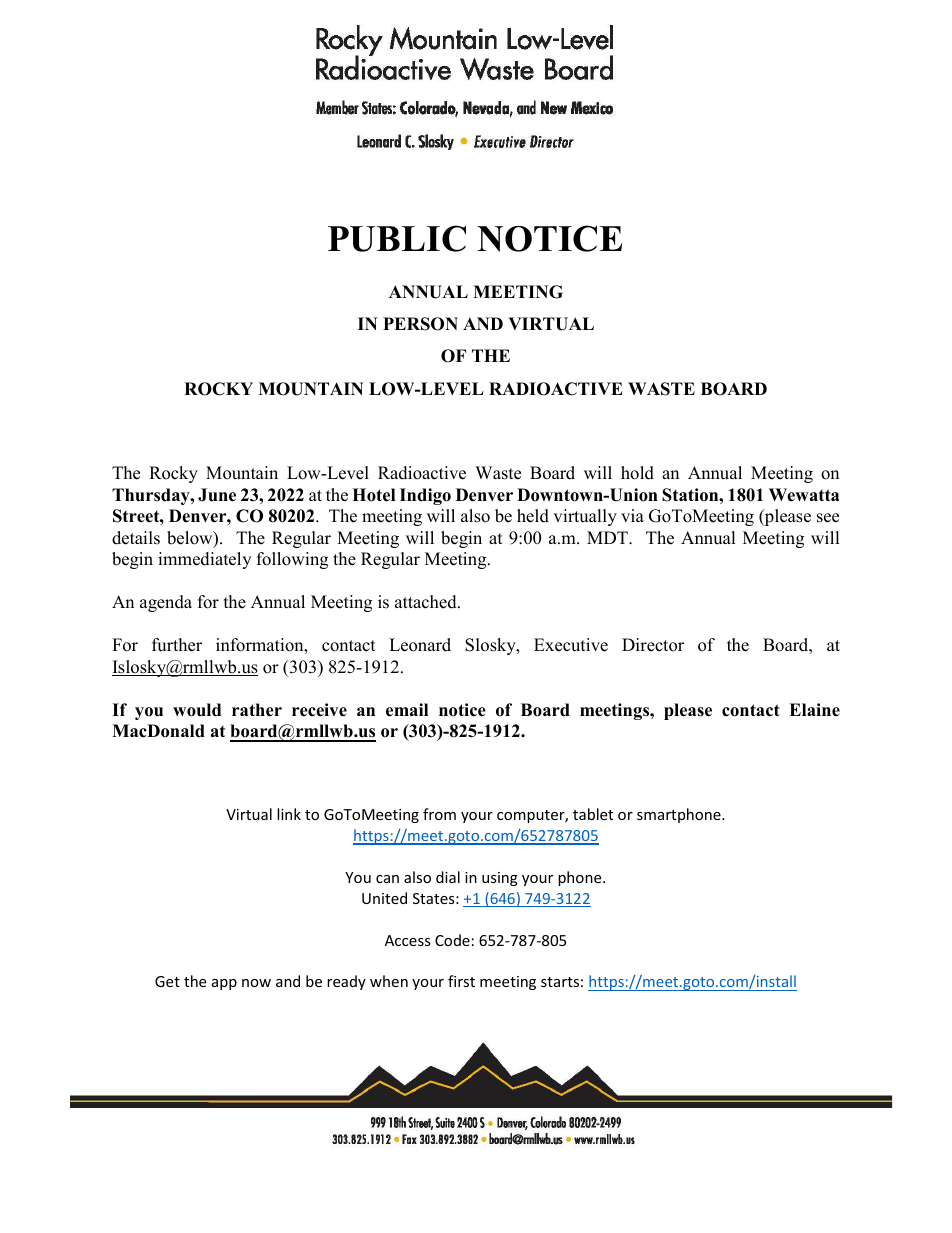 This document has height=1233, width=952. Describe the element at coordinates (814, 710) in the document. I see `Elaine` at that location.
